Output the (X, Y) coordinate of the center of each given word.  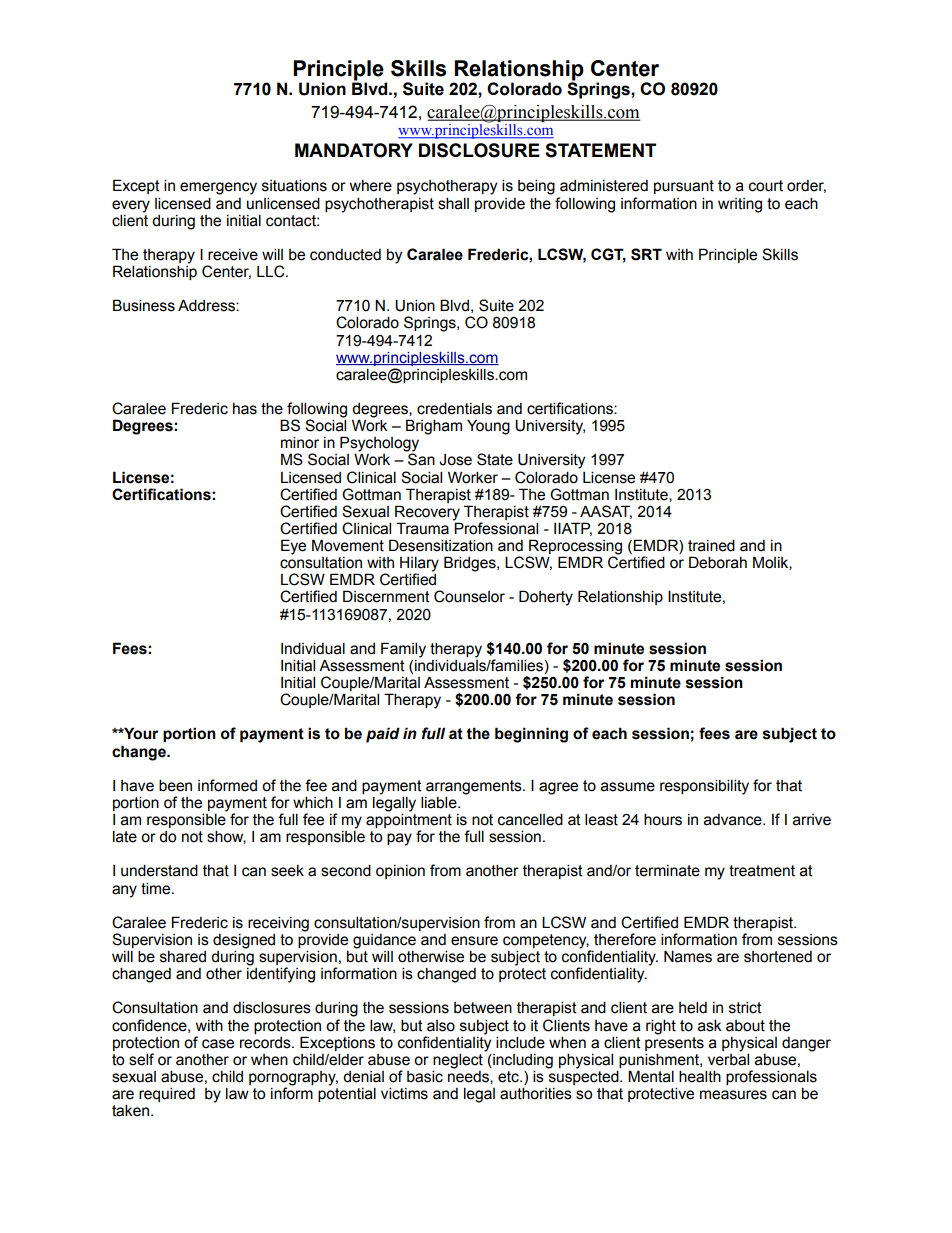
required (167, 1094)
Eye (293, 547)
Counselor (469, 596)
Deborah (718, 562)
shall (453, 203)
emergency (218, 188)
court (766, 186)
